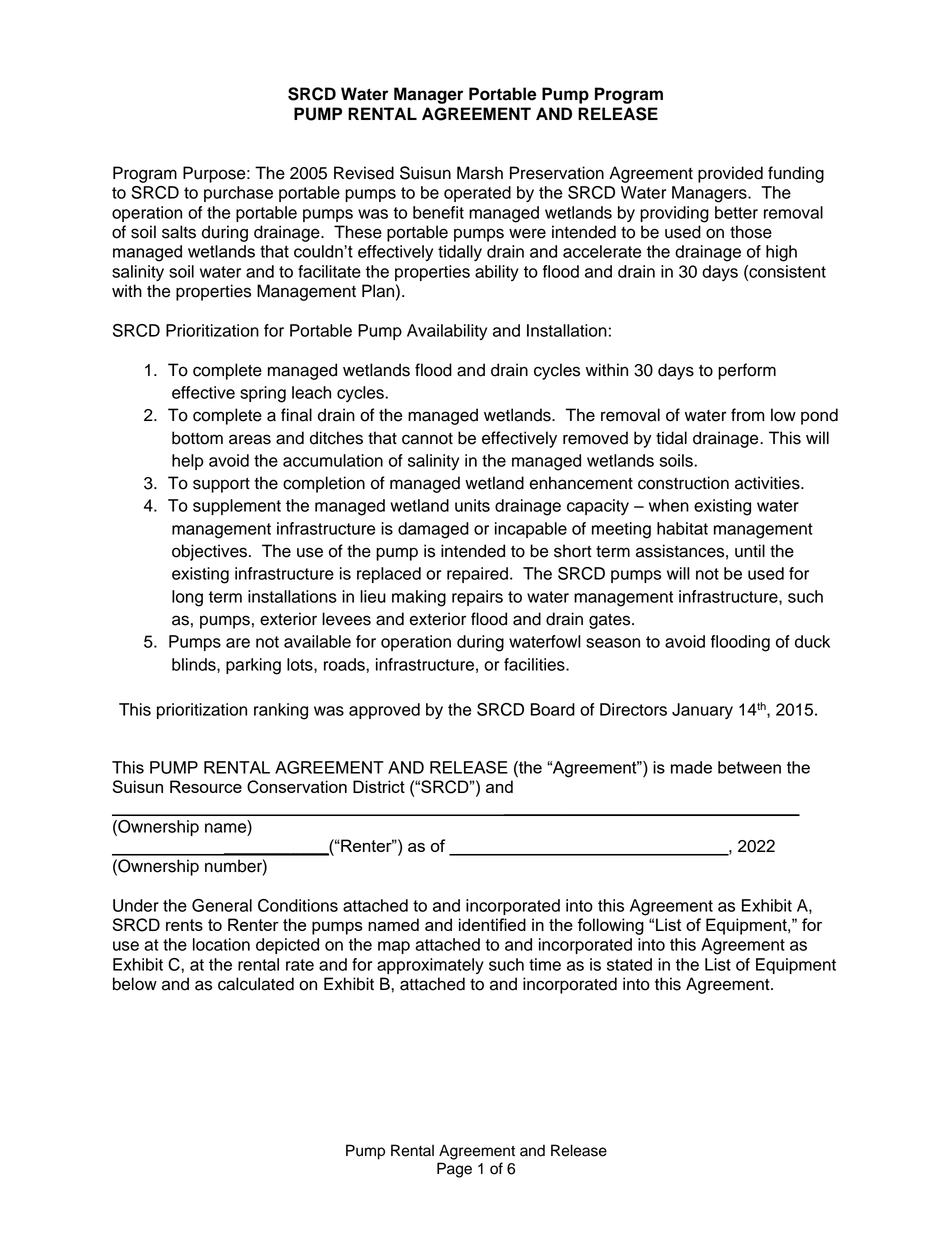 Image resolution: width=952 pixels, height=1233 pixels. I want to click on blinds, so click(195, 665).
